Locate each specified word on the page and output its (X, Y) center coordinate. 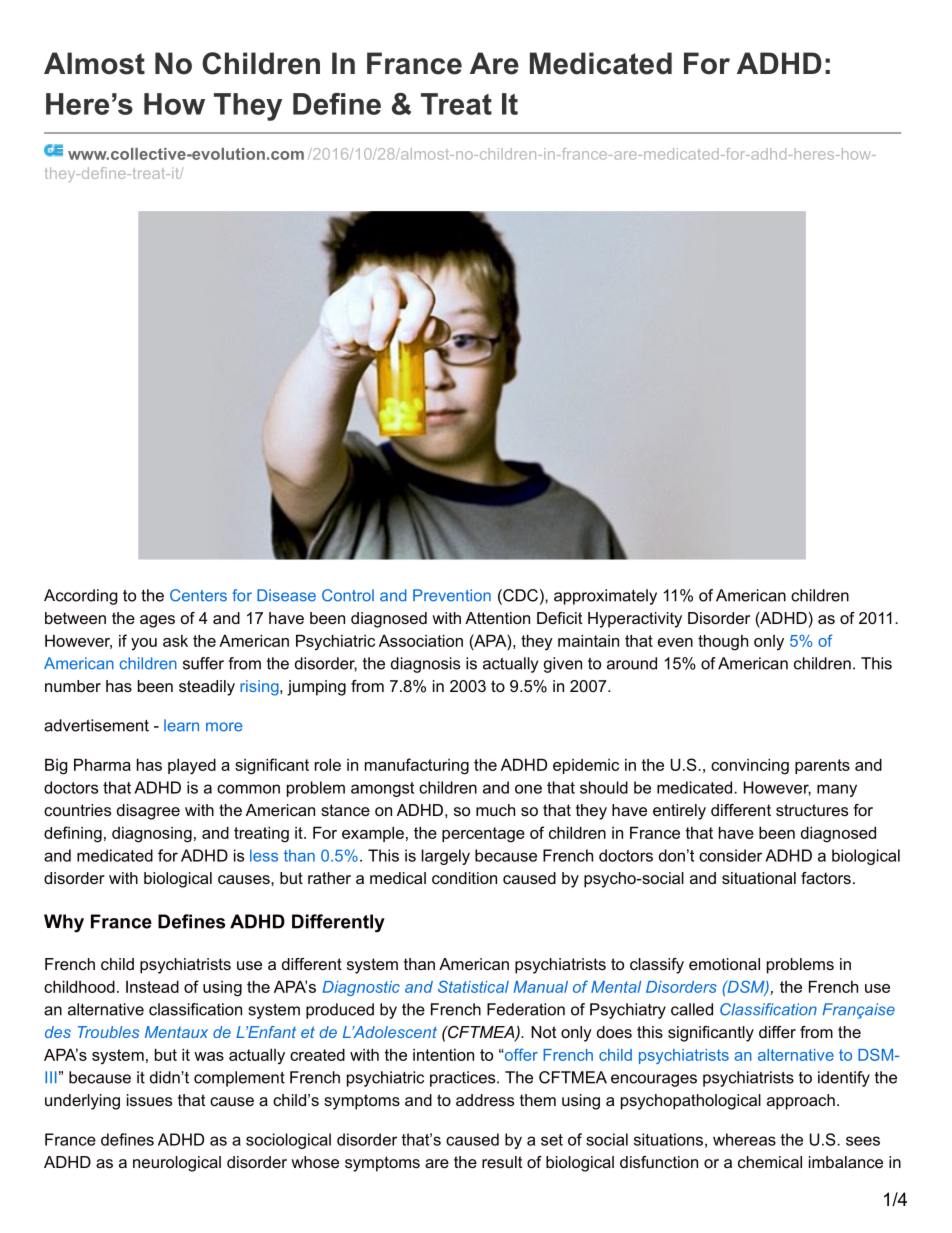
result (502, 1162)
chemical (770, 1162)
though (723, 642)
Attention (497, 618)
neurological (177, 1164)
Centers (198, 595)
